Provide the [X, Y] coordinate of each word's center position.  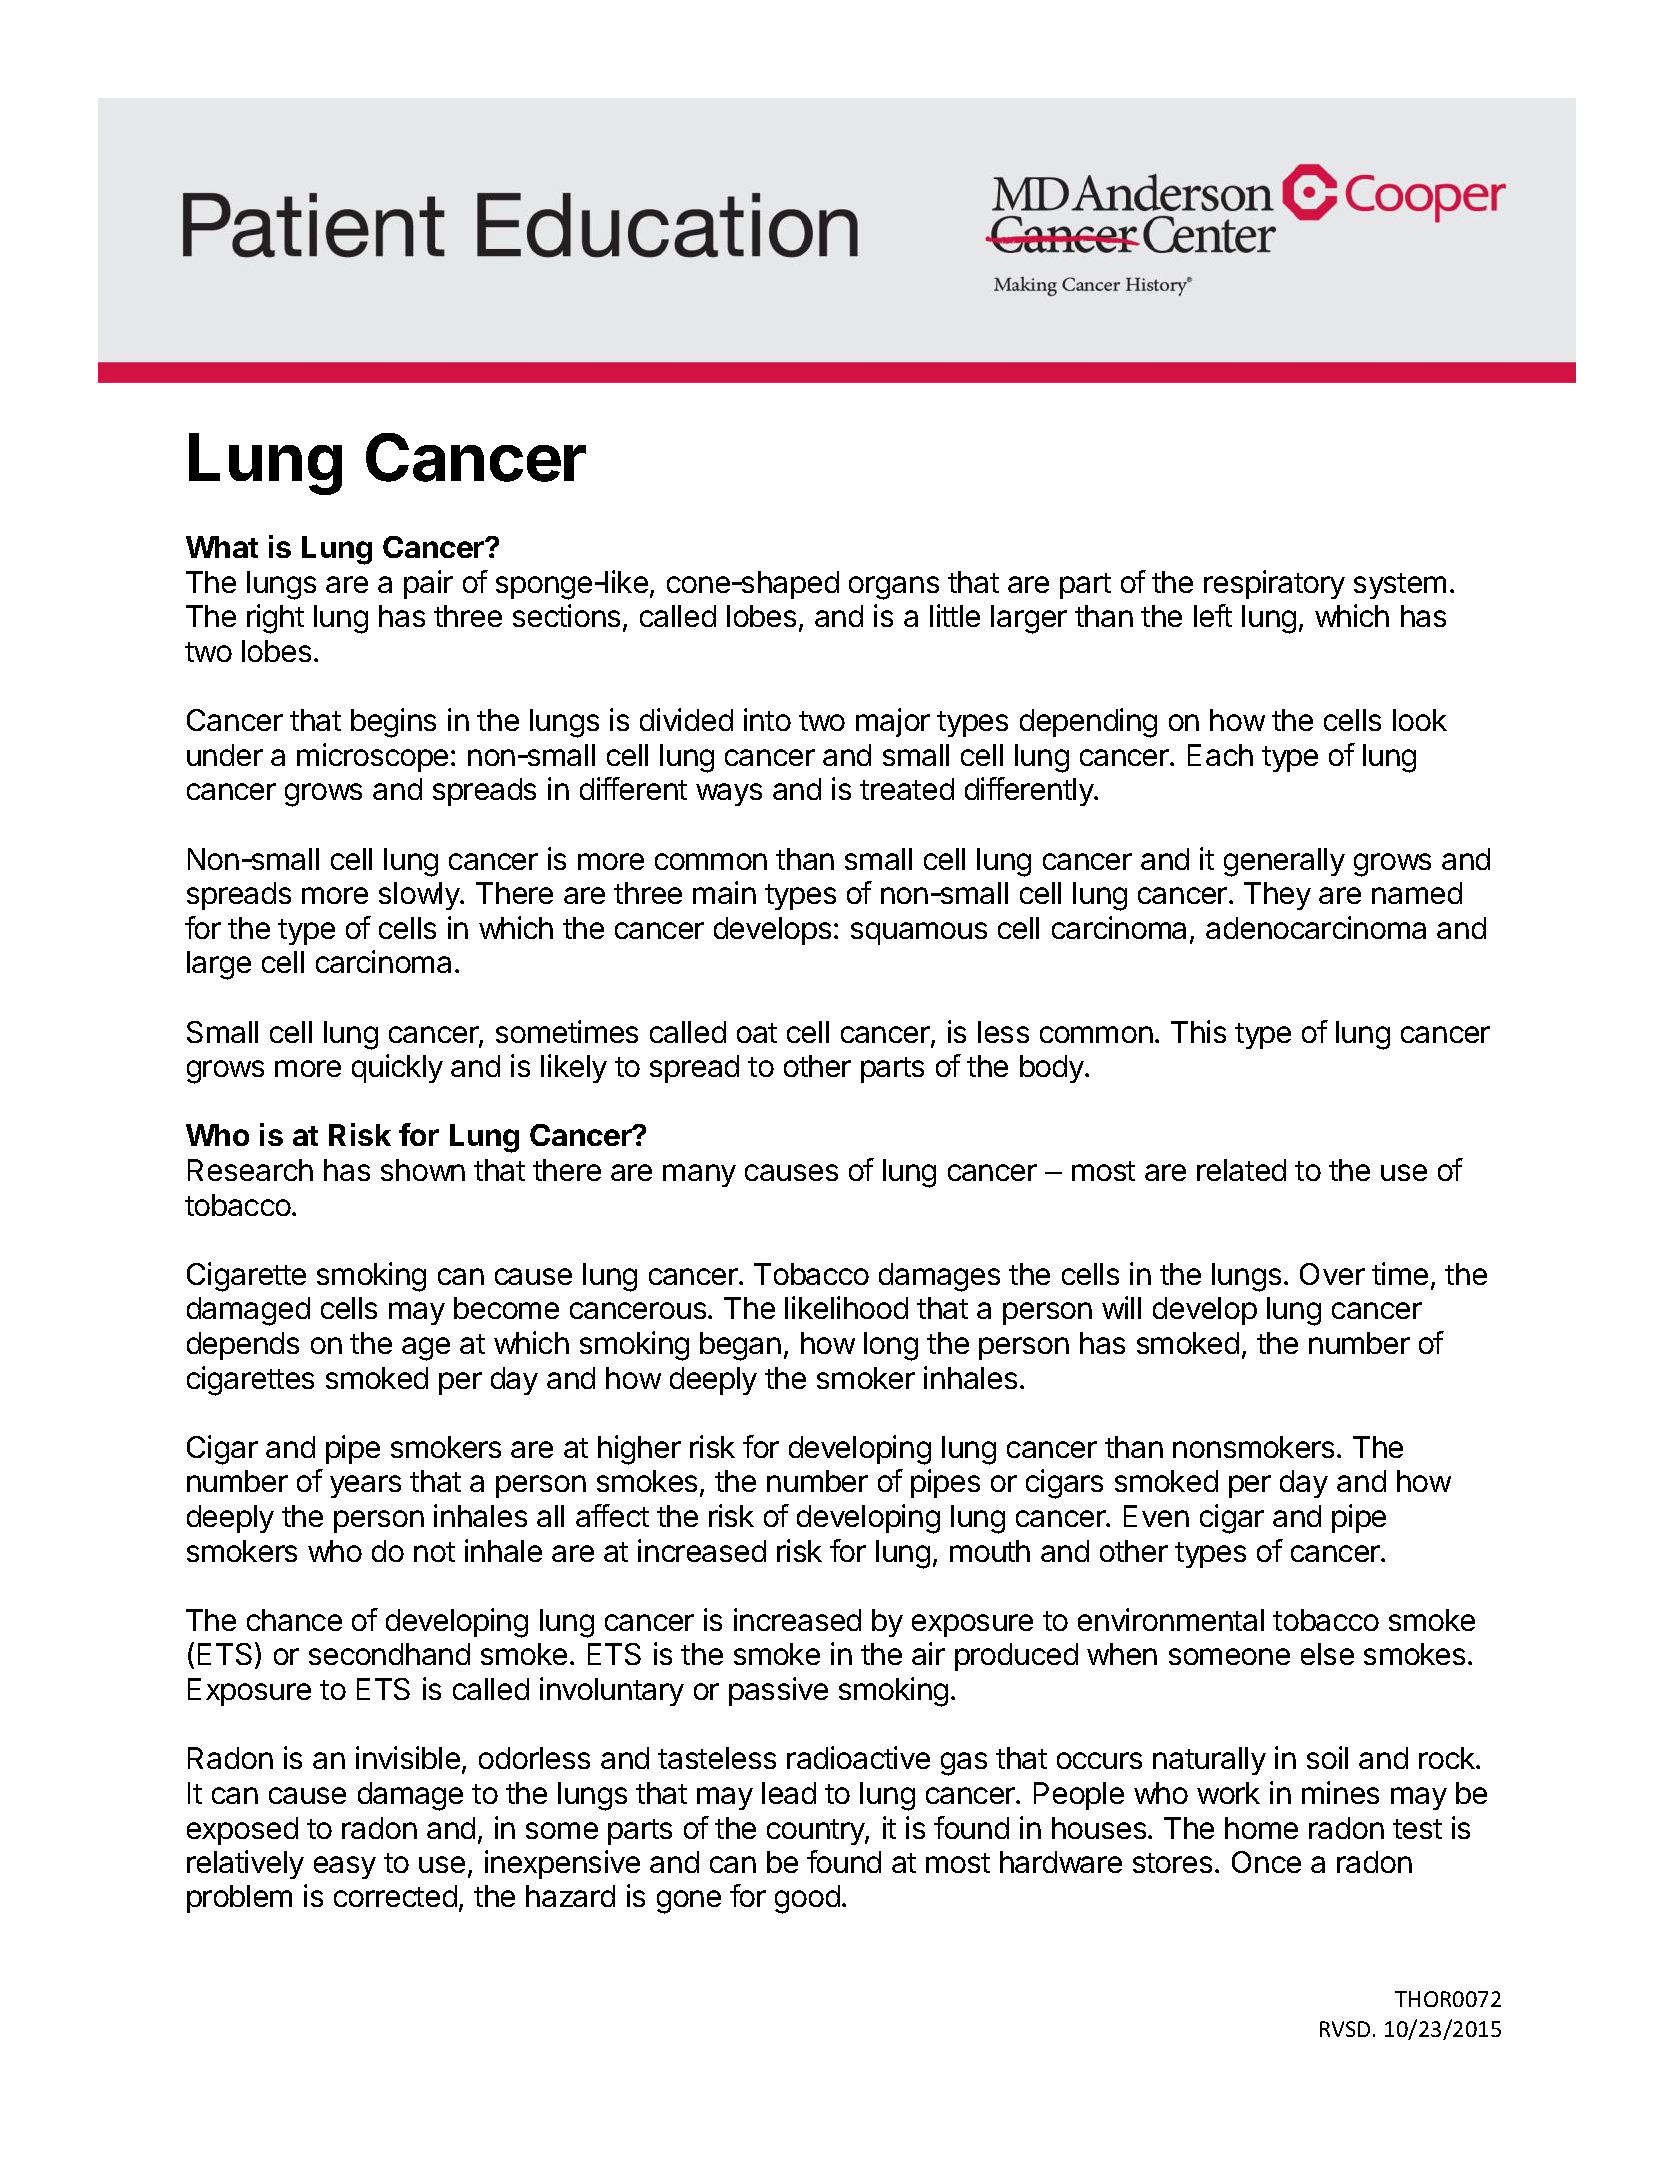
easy [345, 1867]
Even [1156, 1516]
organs [894, 588]
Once [1266, 1862]
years [365, 1486]
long [891, 1346]
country [816, 1832]
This [1198, 1031]
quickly [397, 1068]
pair [428, 584]
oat [757, 1033]
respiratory [1274, 584]
